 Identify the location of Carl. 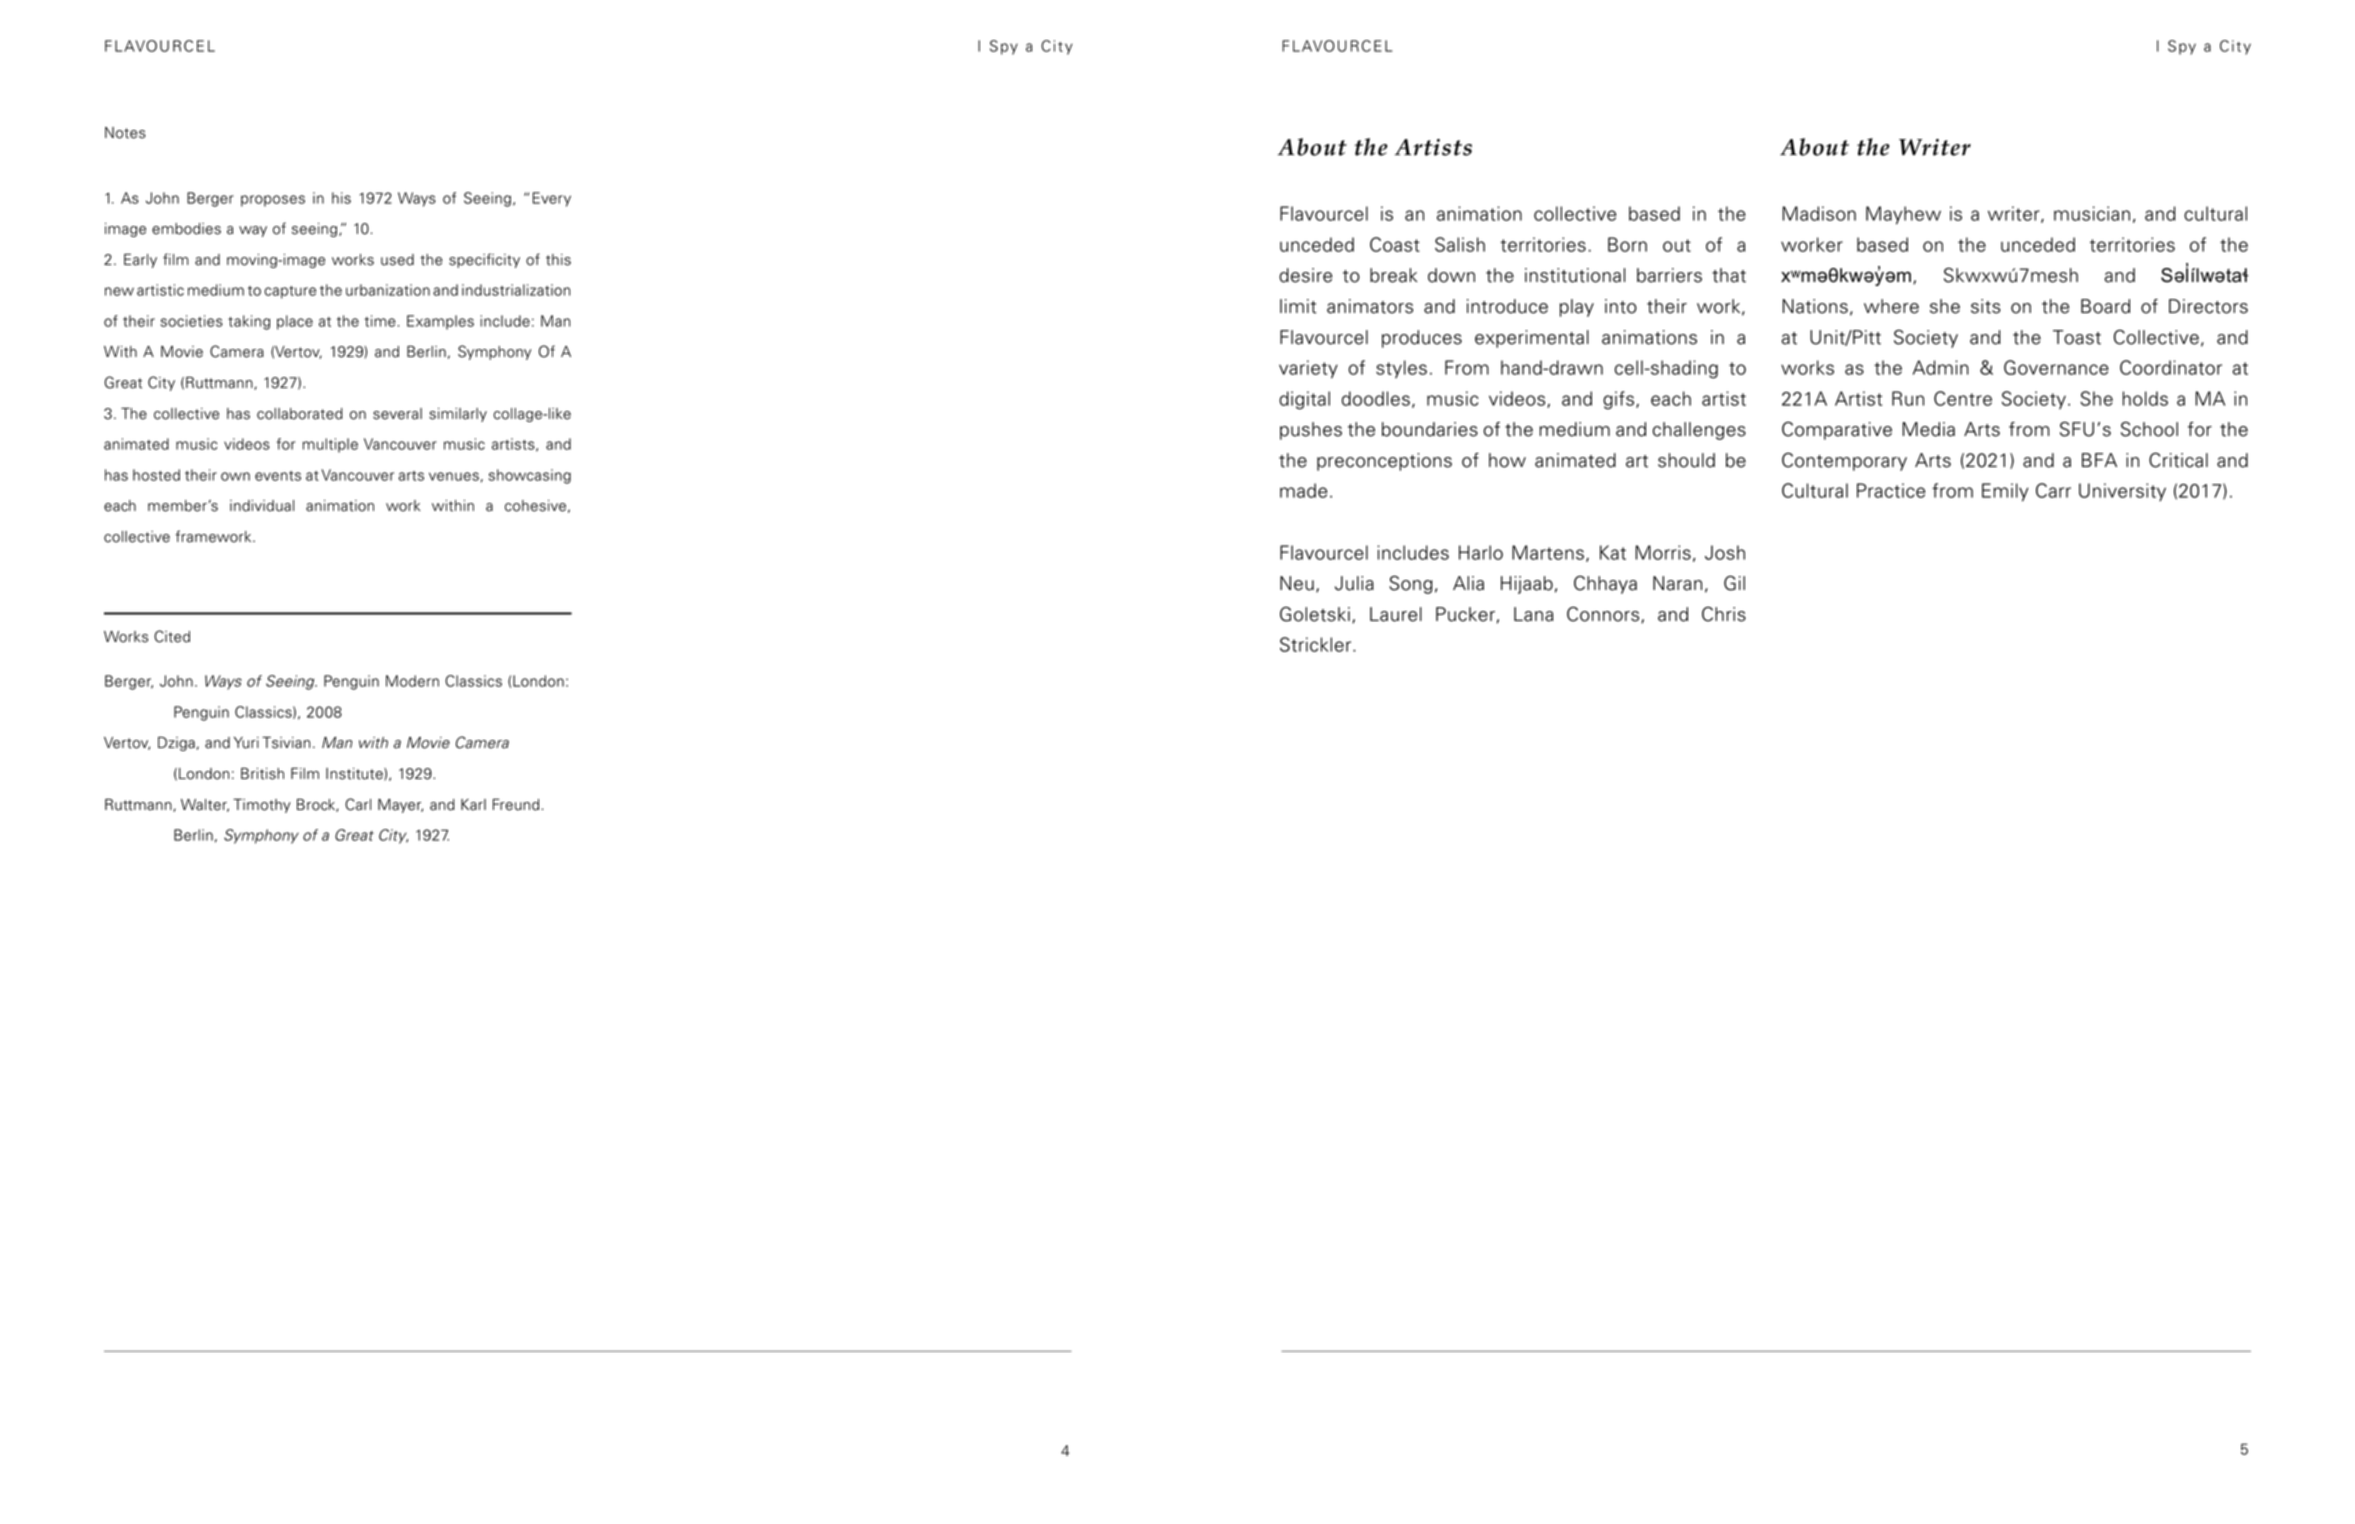
(358, 804).
